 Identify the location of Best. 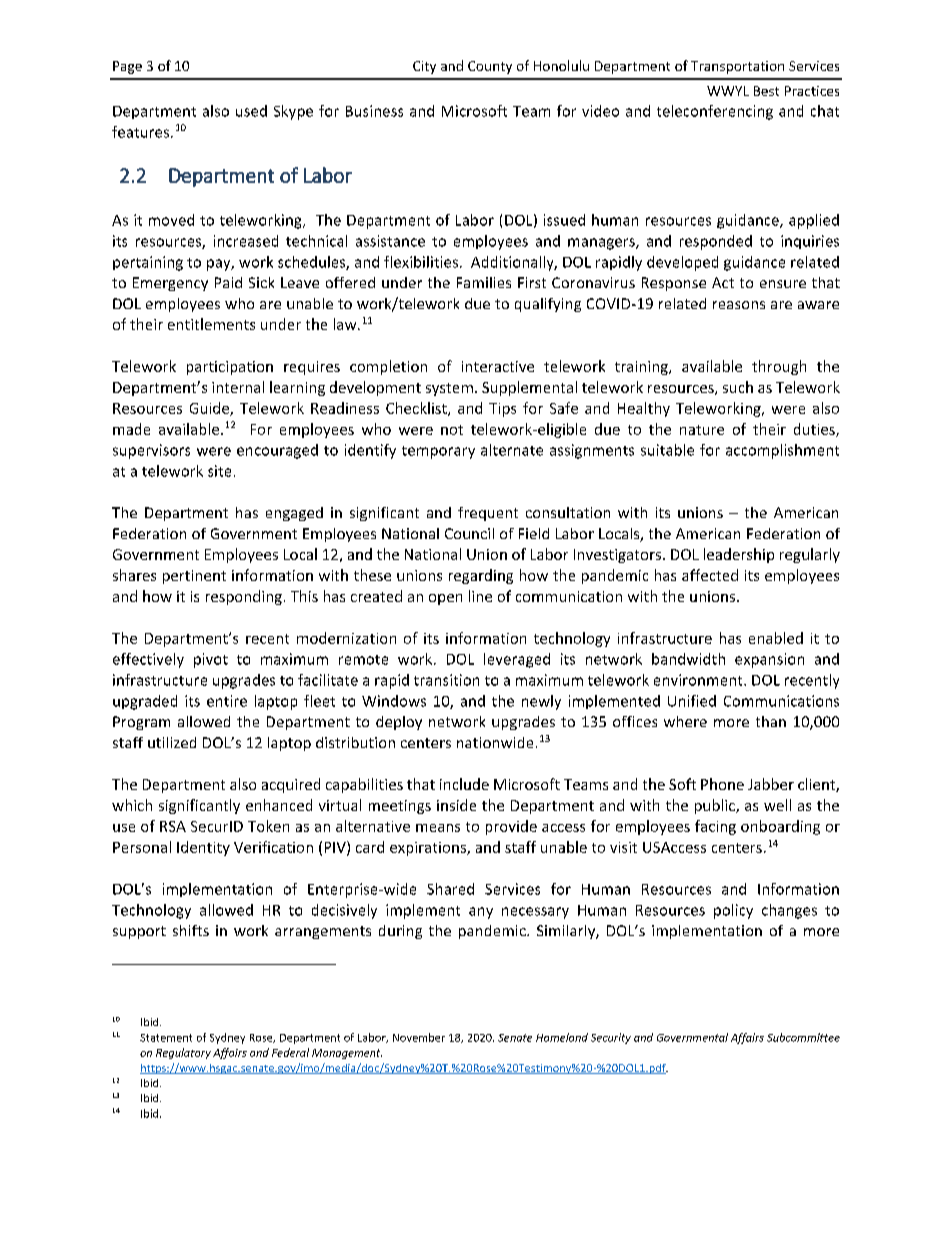
(766, 91).
